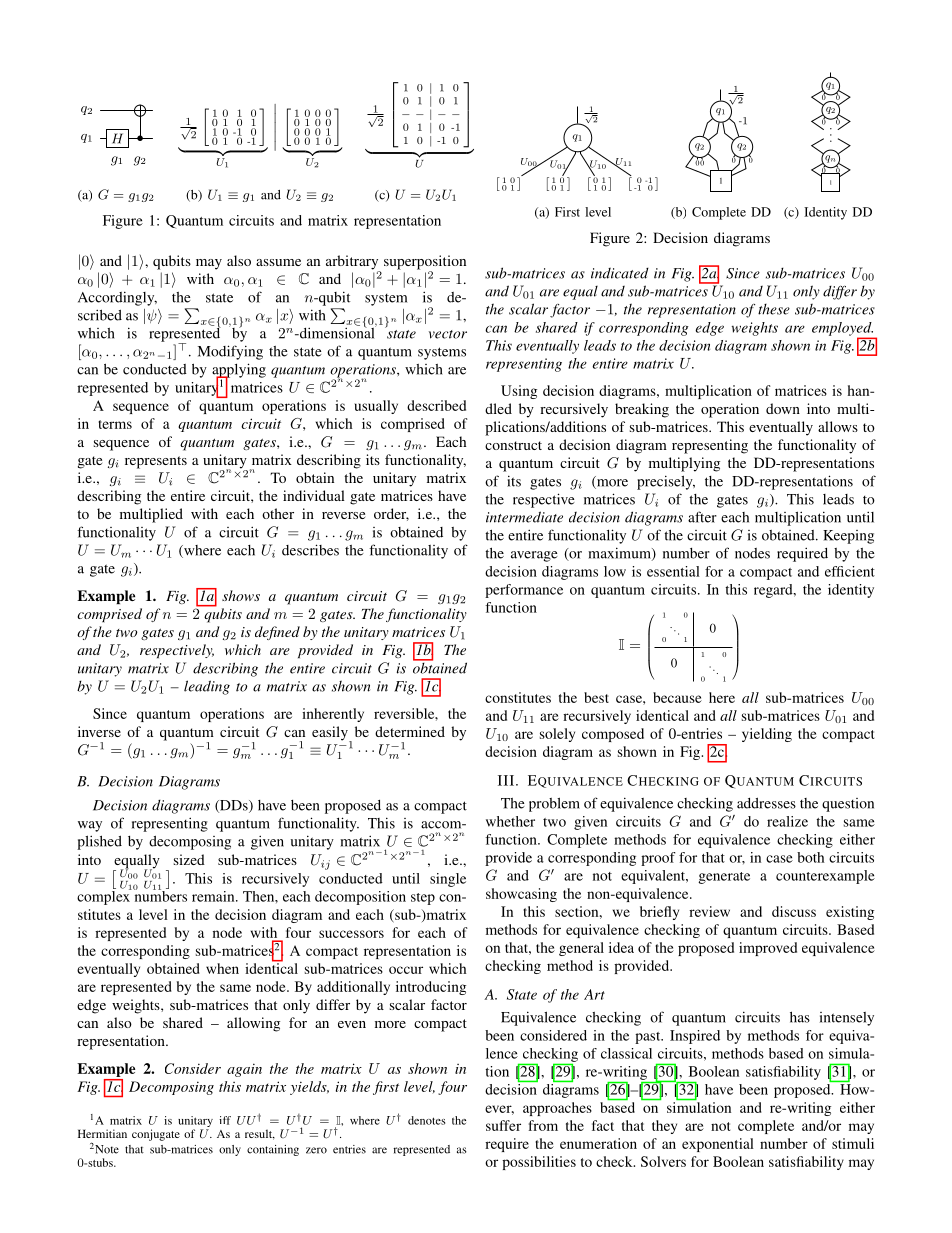 Image resolution: width=952 pixels, height=1233 pixels. Describe the element at coordinates (102, 1133) in the screenshot. I see `Hermitian` at that location.
